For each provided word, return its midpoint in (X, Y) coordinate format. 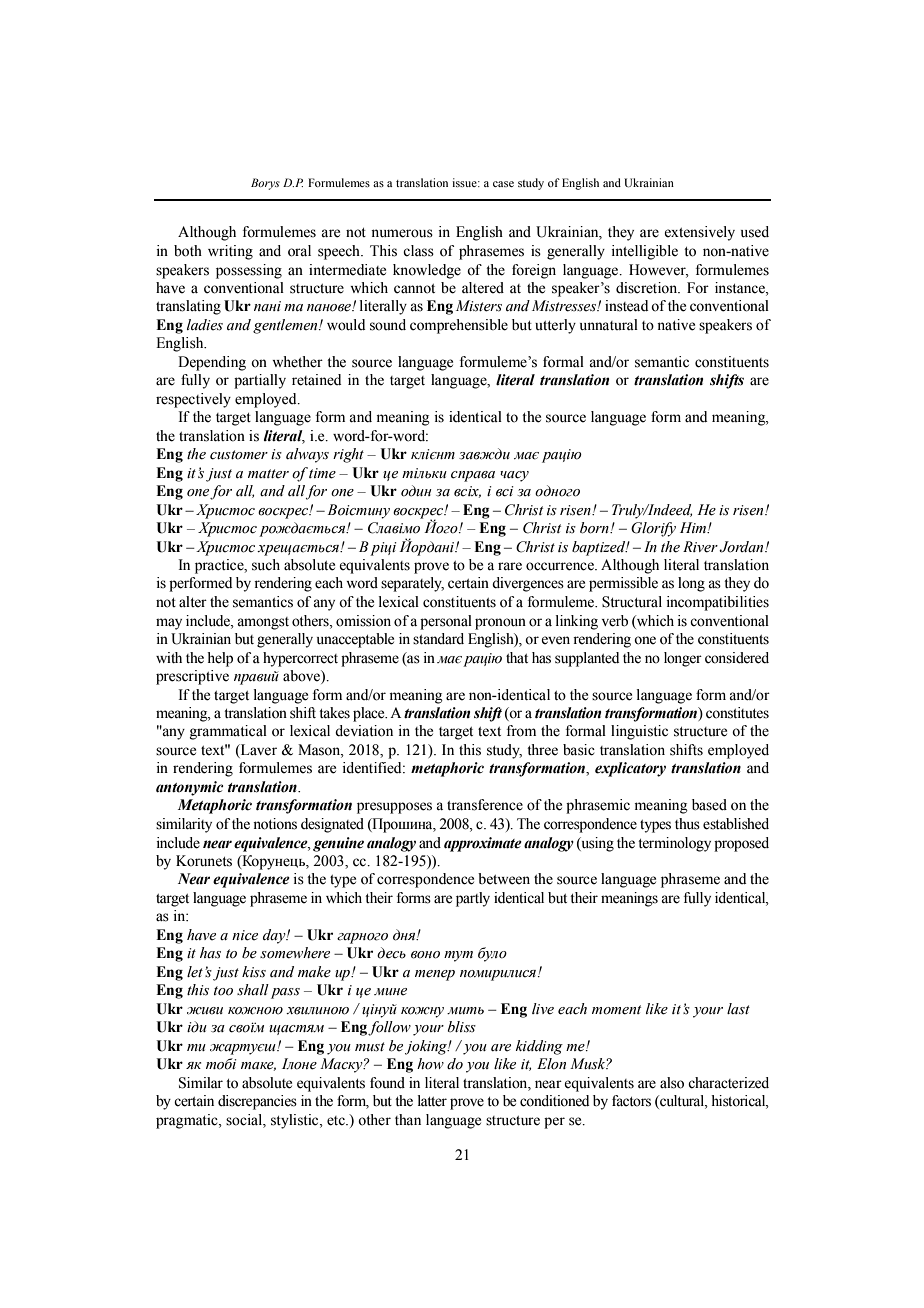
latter (432, 1101)
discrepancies (257, 1102)
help (220, 659)
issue (465, 182)
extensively (699, 233)
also (672, 1083)
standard (438, 639)
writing (230, 252)
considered (737, 658)
